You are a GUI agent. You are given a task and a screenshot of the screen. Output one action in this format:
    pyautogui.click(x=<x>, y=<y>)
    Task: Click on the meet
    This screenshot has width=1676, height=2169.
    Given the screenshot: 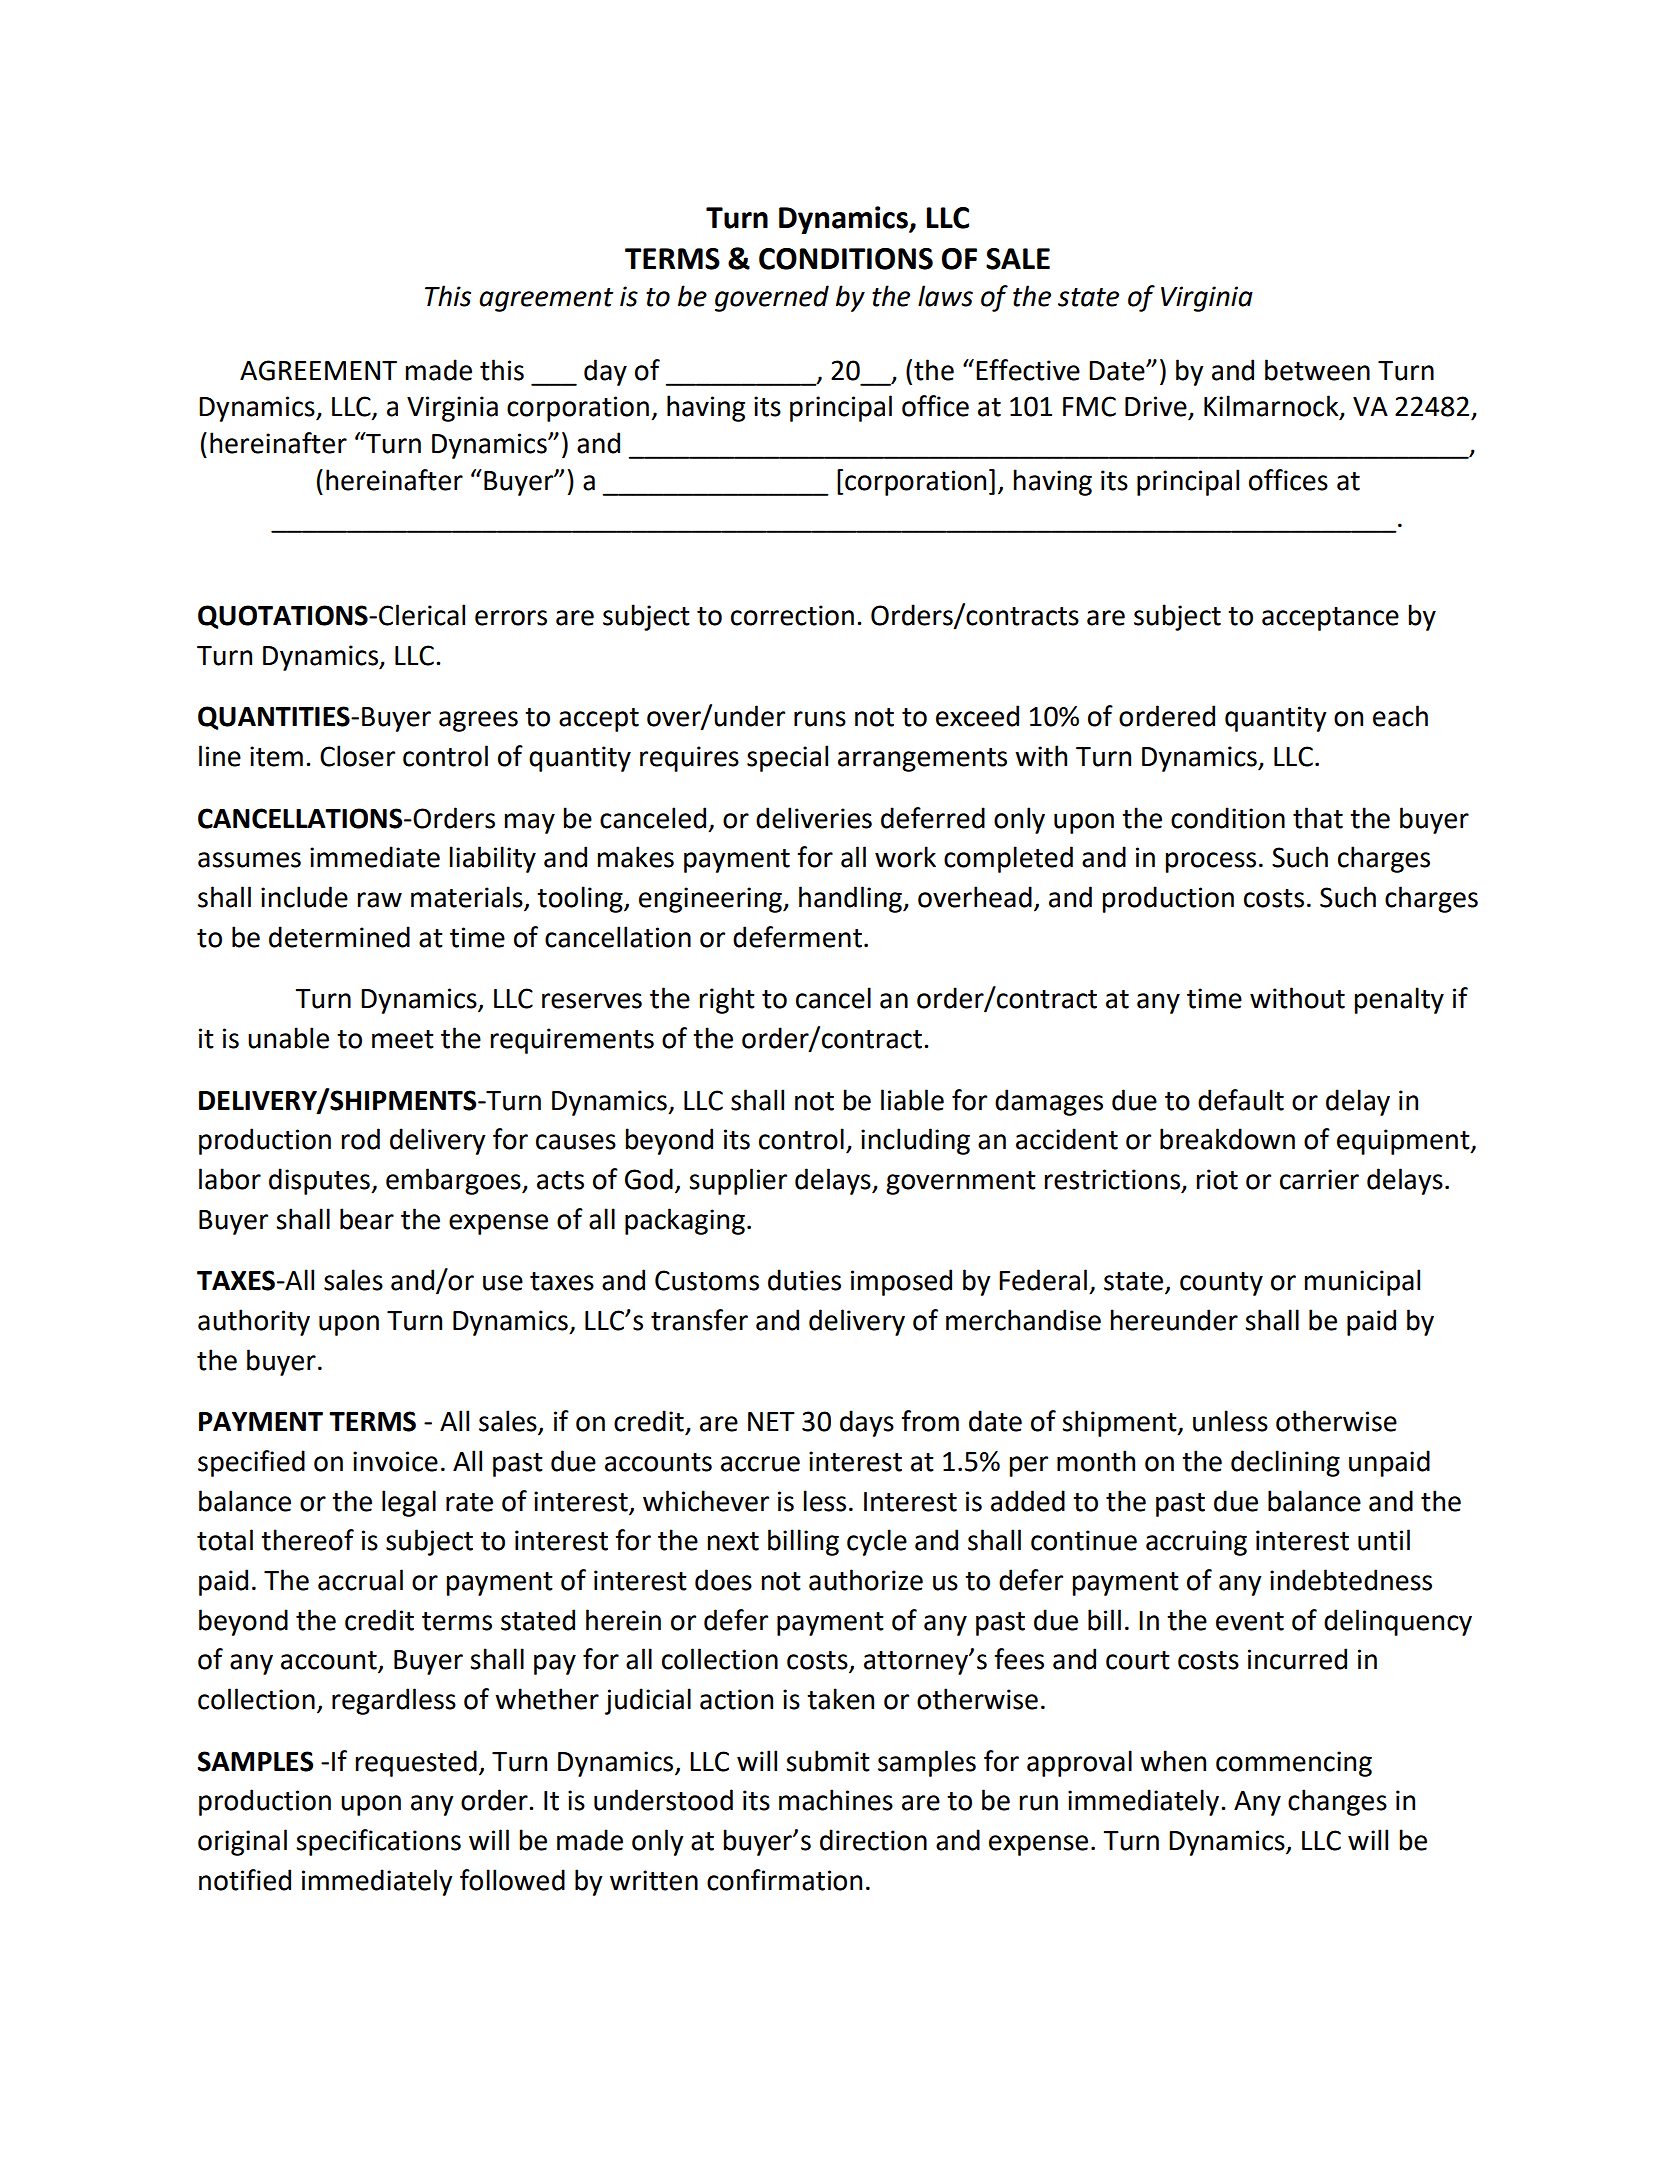 What is the action you would take?
    pyautogui.click(x=403, y=1039)
